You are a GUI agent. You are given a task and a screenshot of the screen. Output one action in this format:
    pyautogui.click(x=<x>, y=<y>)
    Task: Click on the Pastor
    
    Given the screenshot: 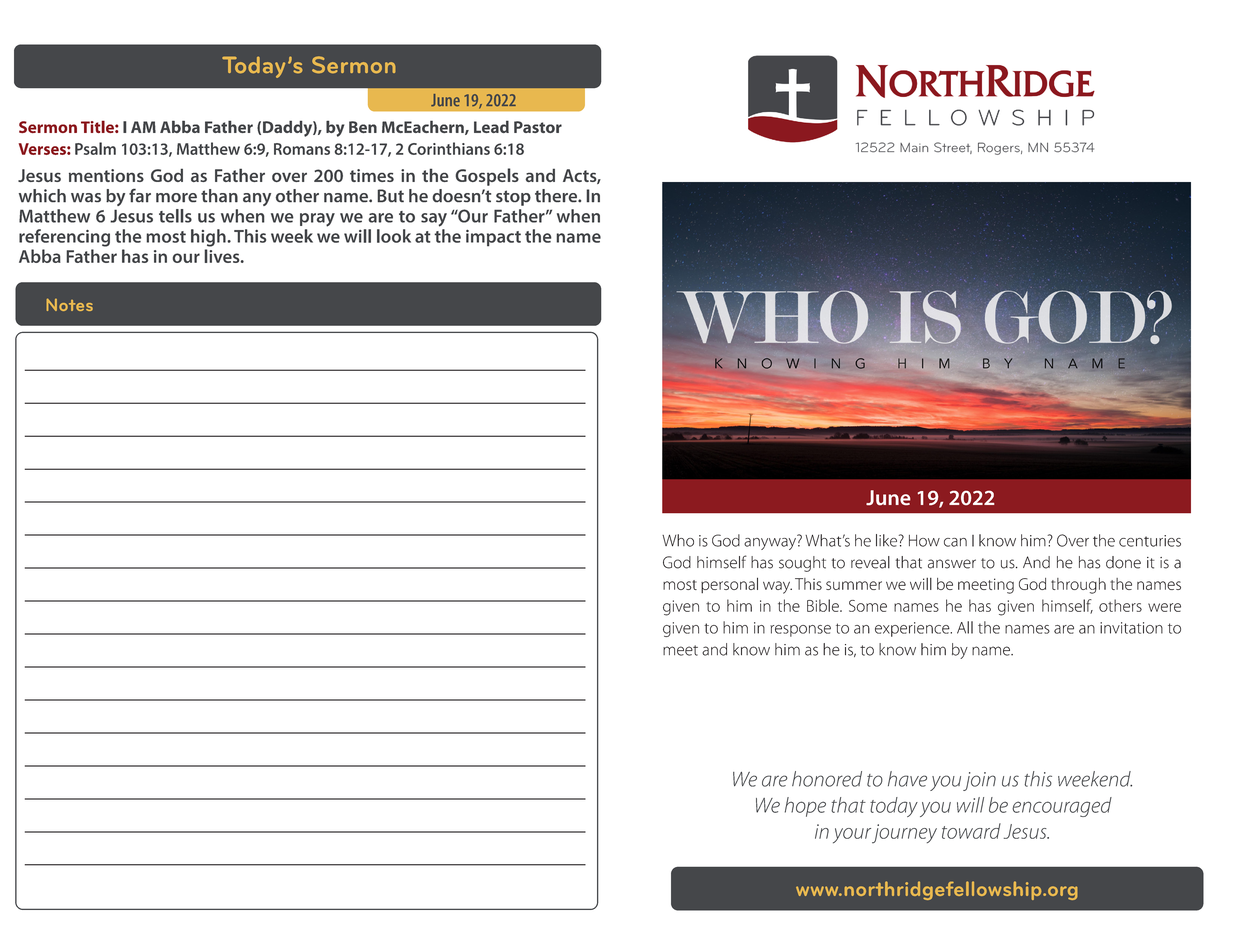 What is the action you would take?
    pyautogui.click(x=538, y=127)
